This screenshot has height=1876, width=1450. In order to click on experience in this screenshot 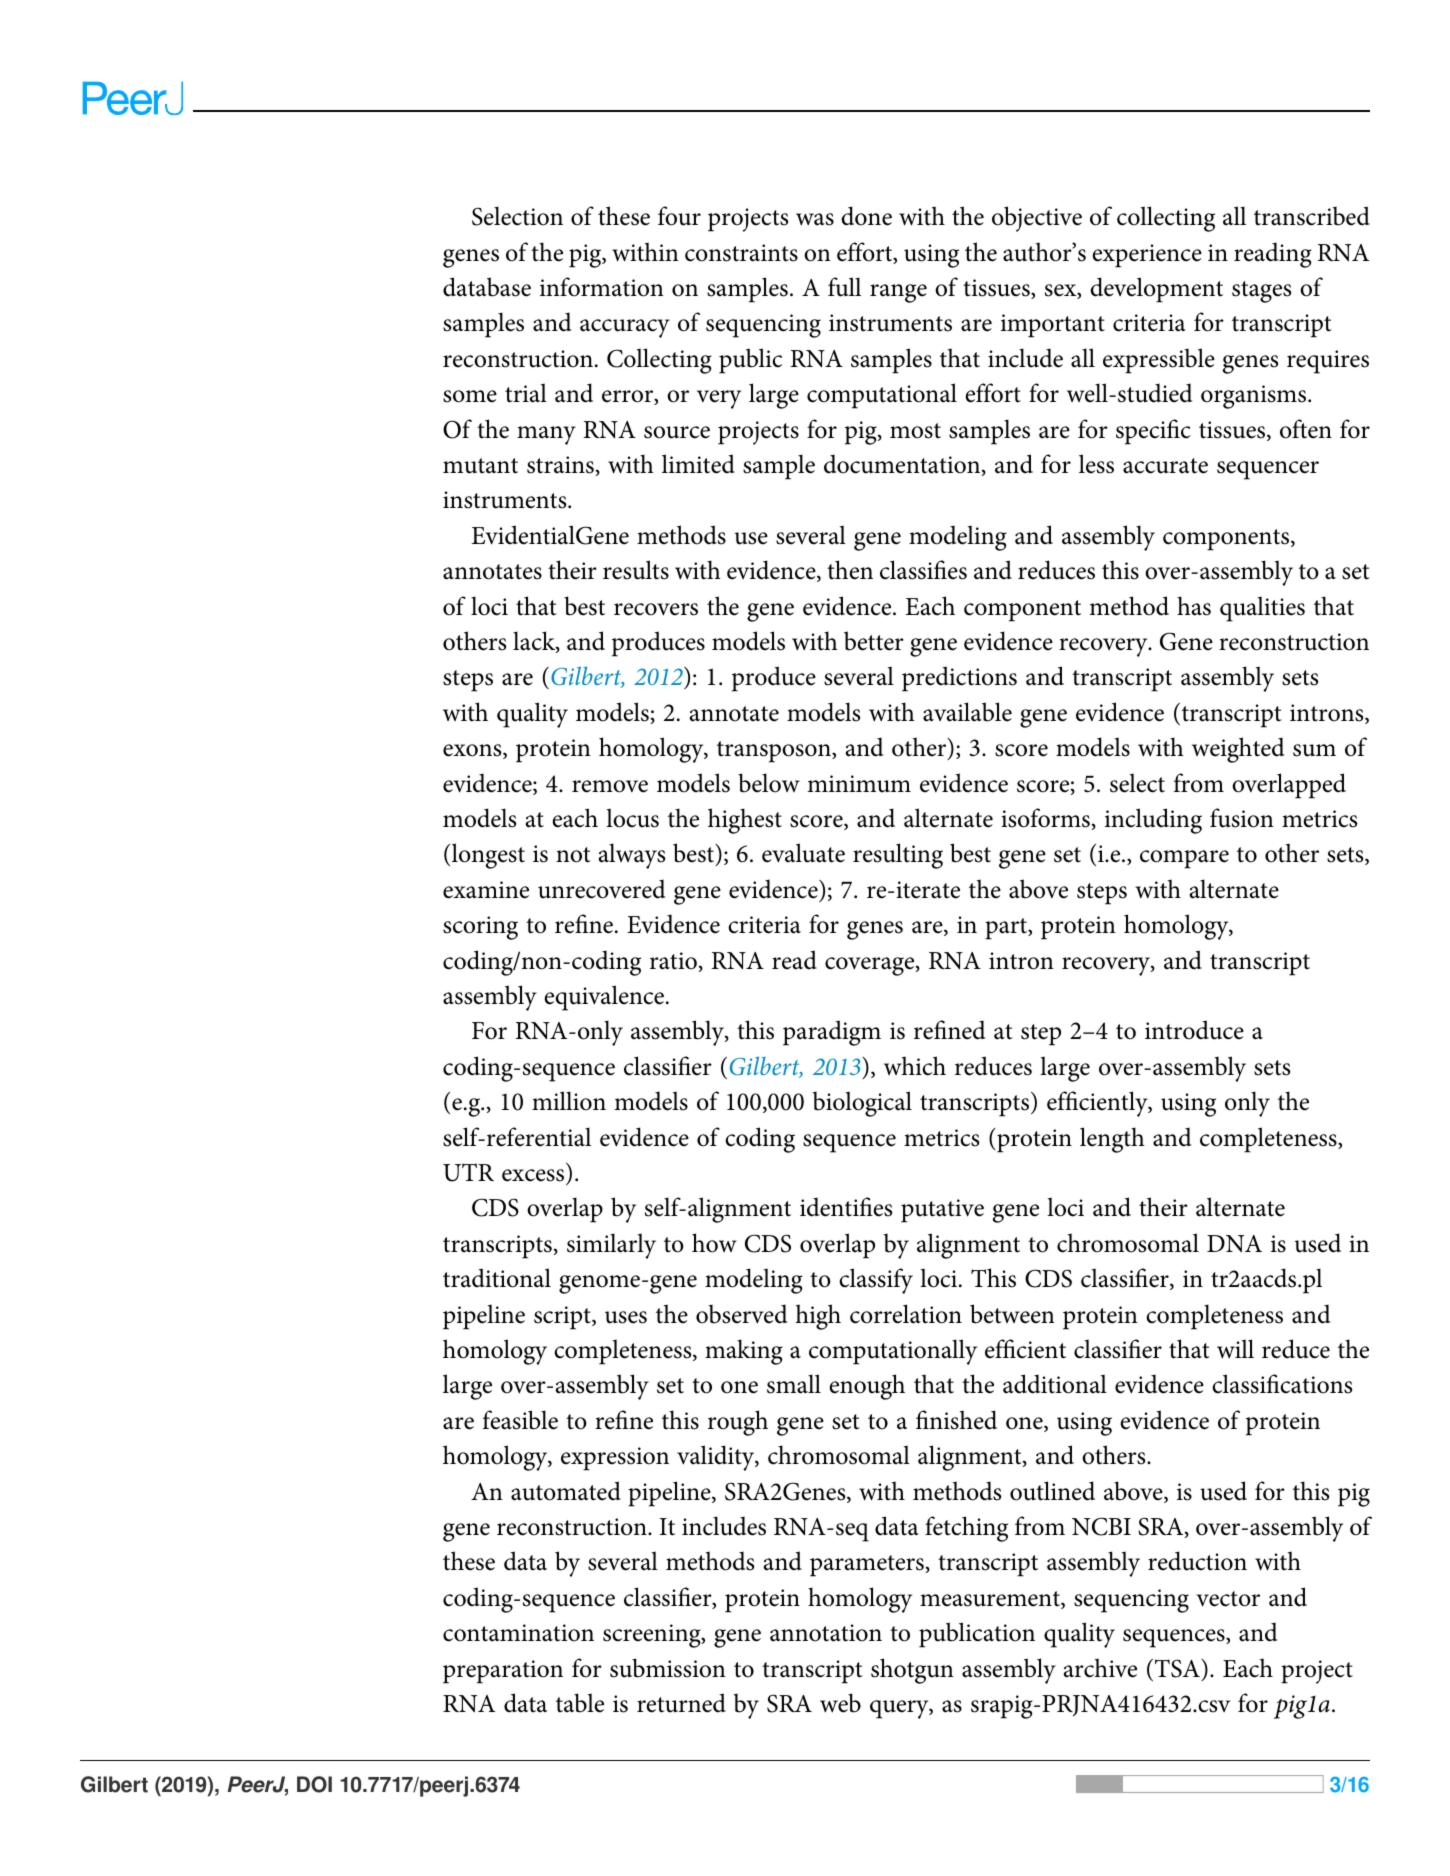, I will do `click(1147, 256)`.
